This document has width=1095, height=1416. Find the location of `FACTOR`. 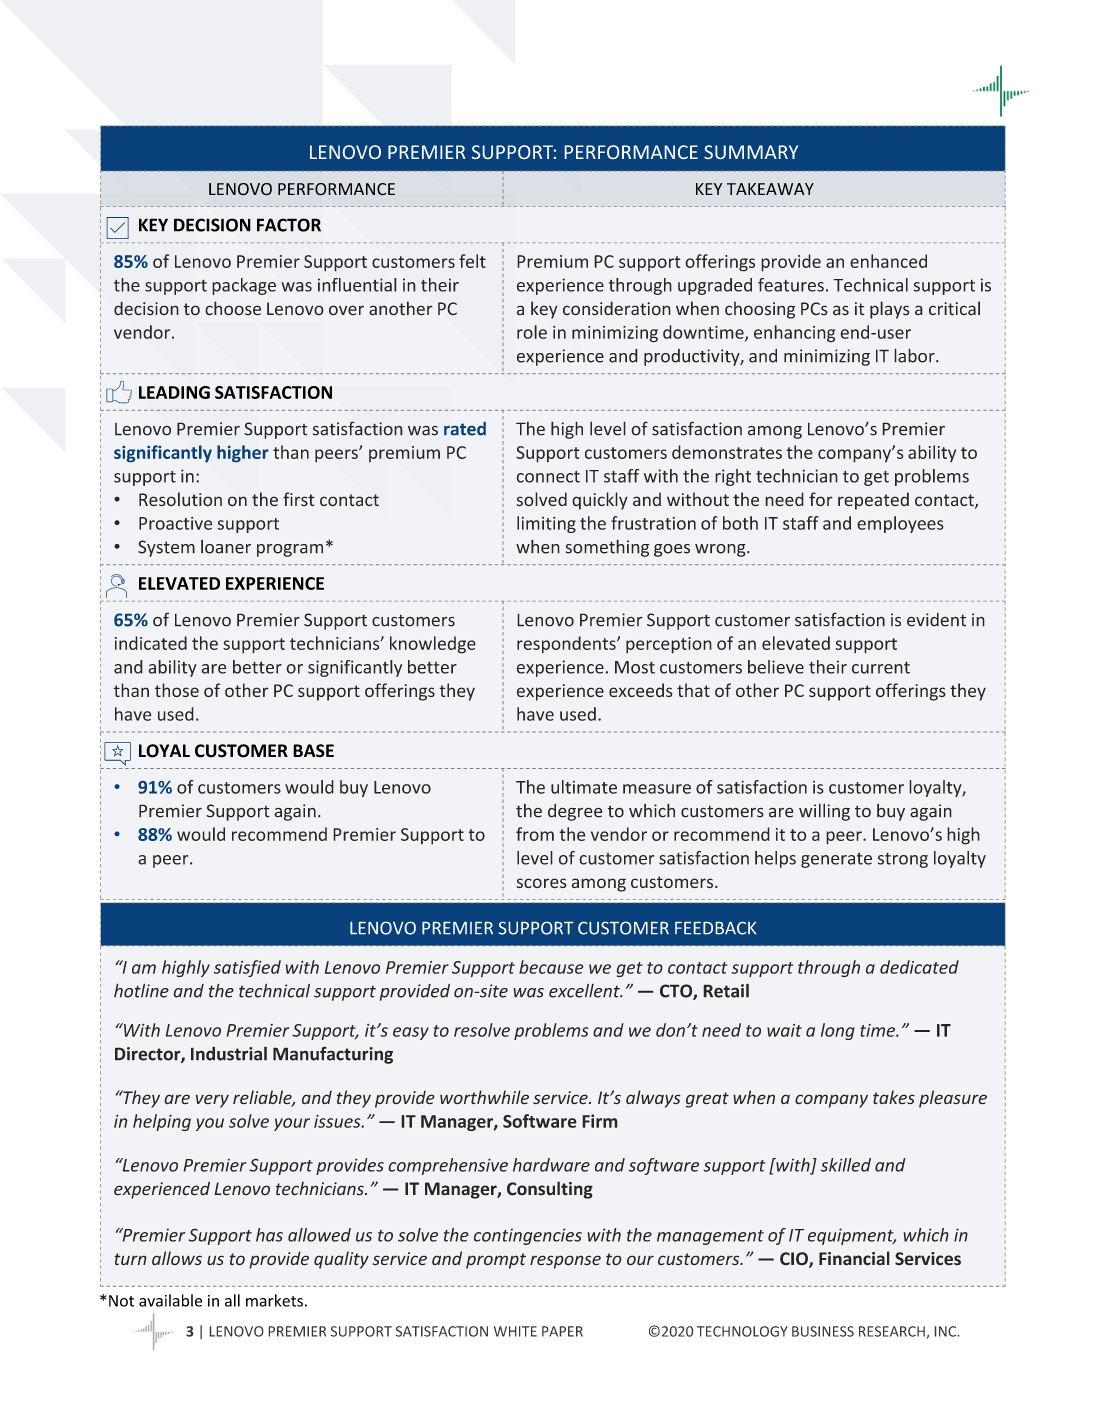

FACTOR is located at coordinates (289, 225).
